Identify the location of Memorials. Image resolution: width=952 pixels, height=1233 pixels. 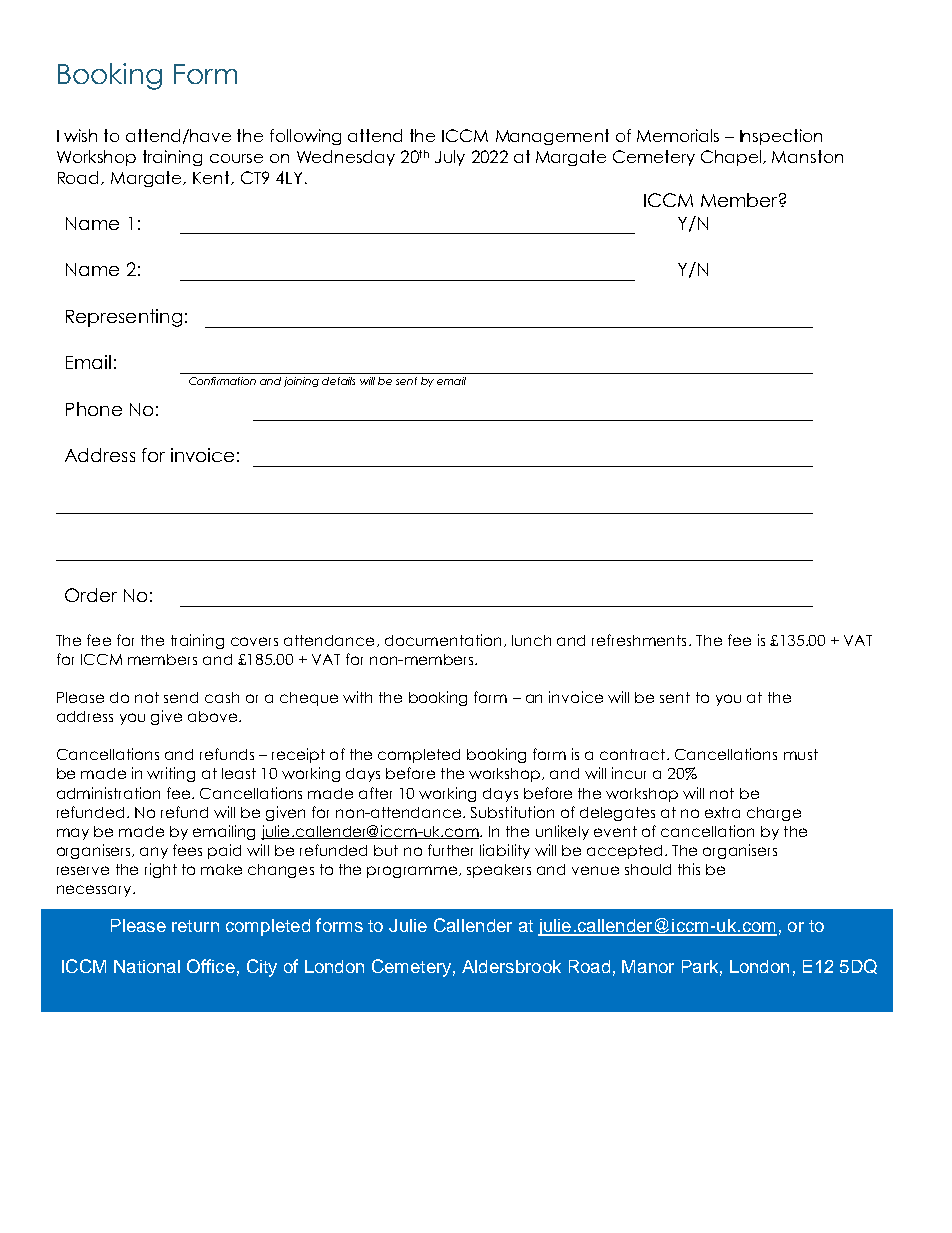
(678, 135).
